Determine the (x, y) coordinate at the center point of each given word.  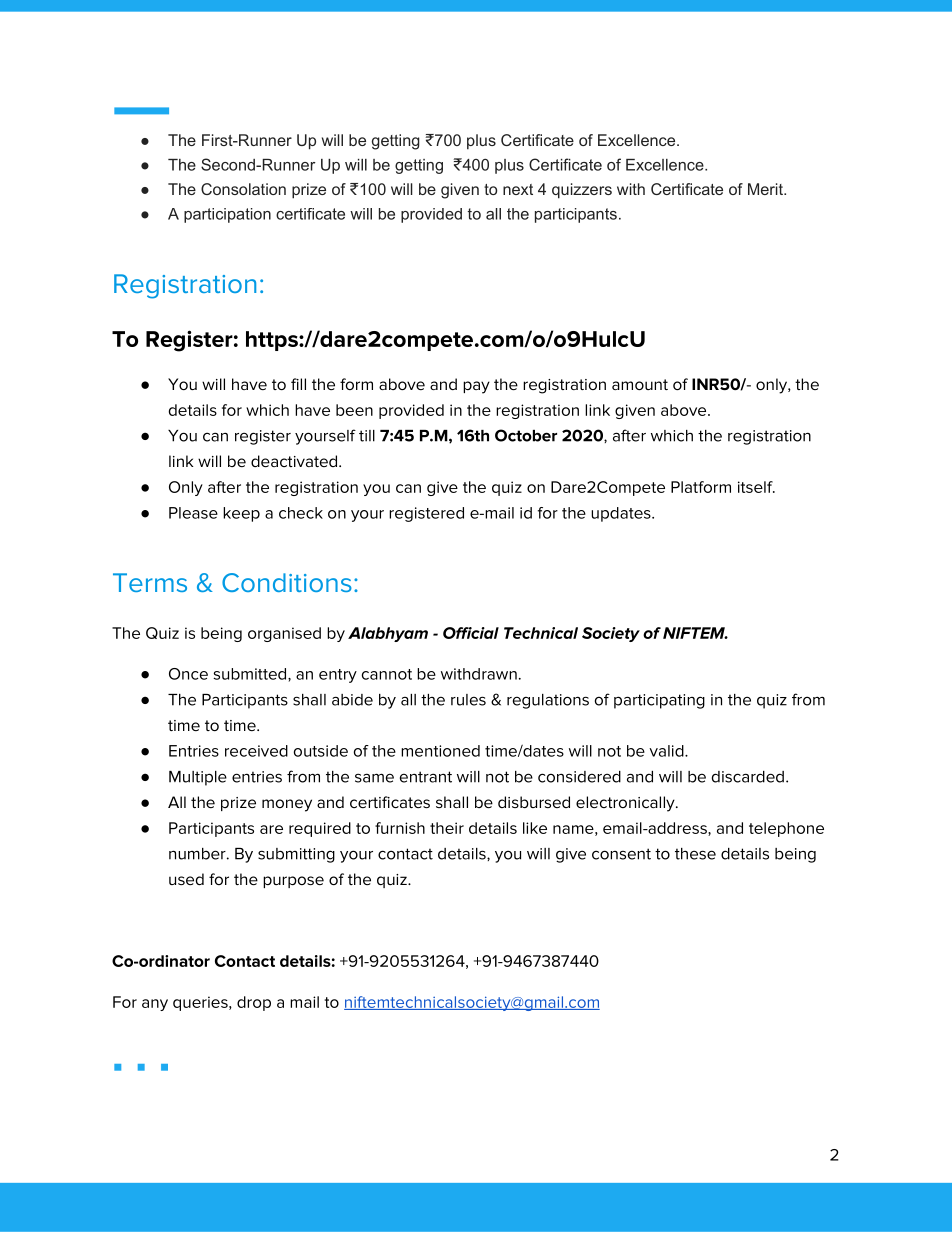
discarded (748, 777)
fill (298, 384)
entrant (426, 777)
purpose (293, 882)
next (518, 189)
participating (659, 701)
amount (640, 384)
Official (471, 633)
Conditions (287, 582)
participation (227, 215)
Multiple (198, 778)
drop (254, 1003)
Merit (766, 189)
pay (476, 387)
